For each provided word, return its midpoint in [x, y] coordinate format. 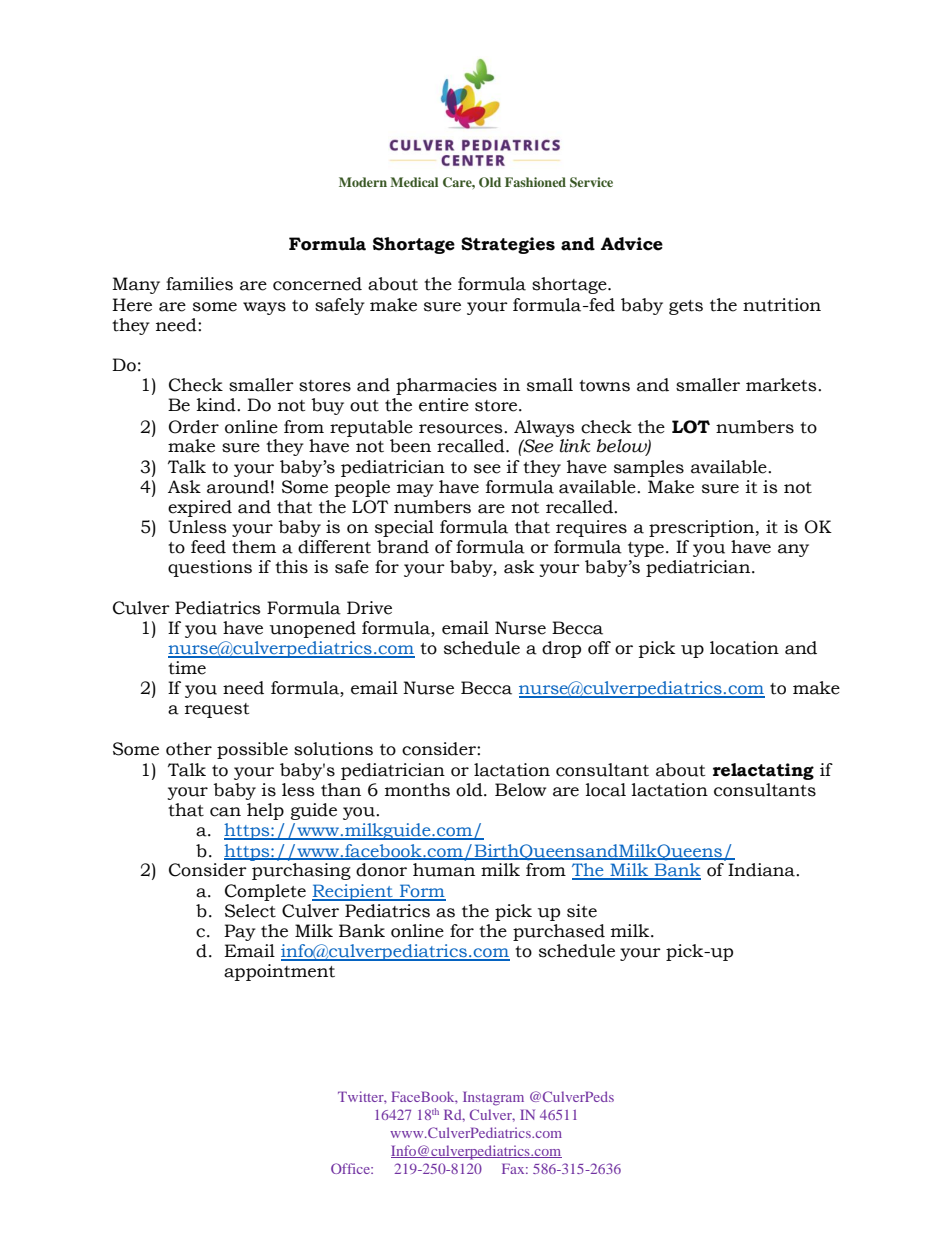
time [187, 668]
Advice [632, 244]
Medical [414, 182]
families [199, 284]
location [744, 648]
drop [561, 649]
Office [351, 1168]
